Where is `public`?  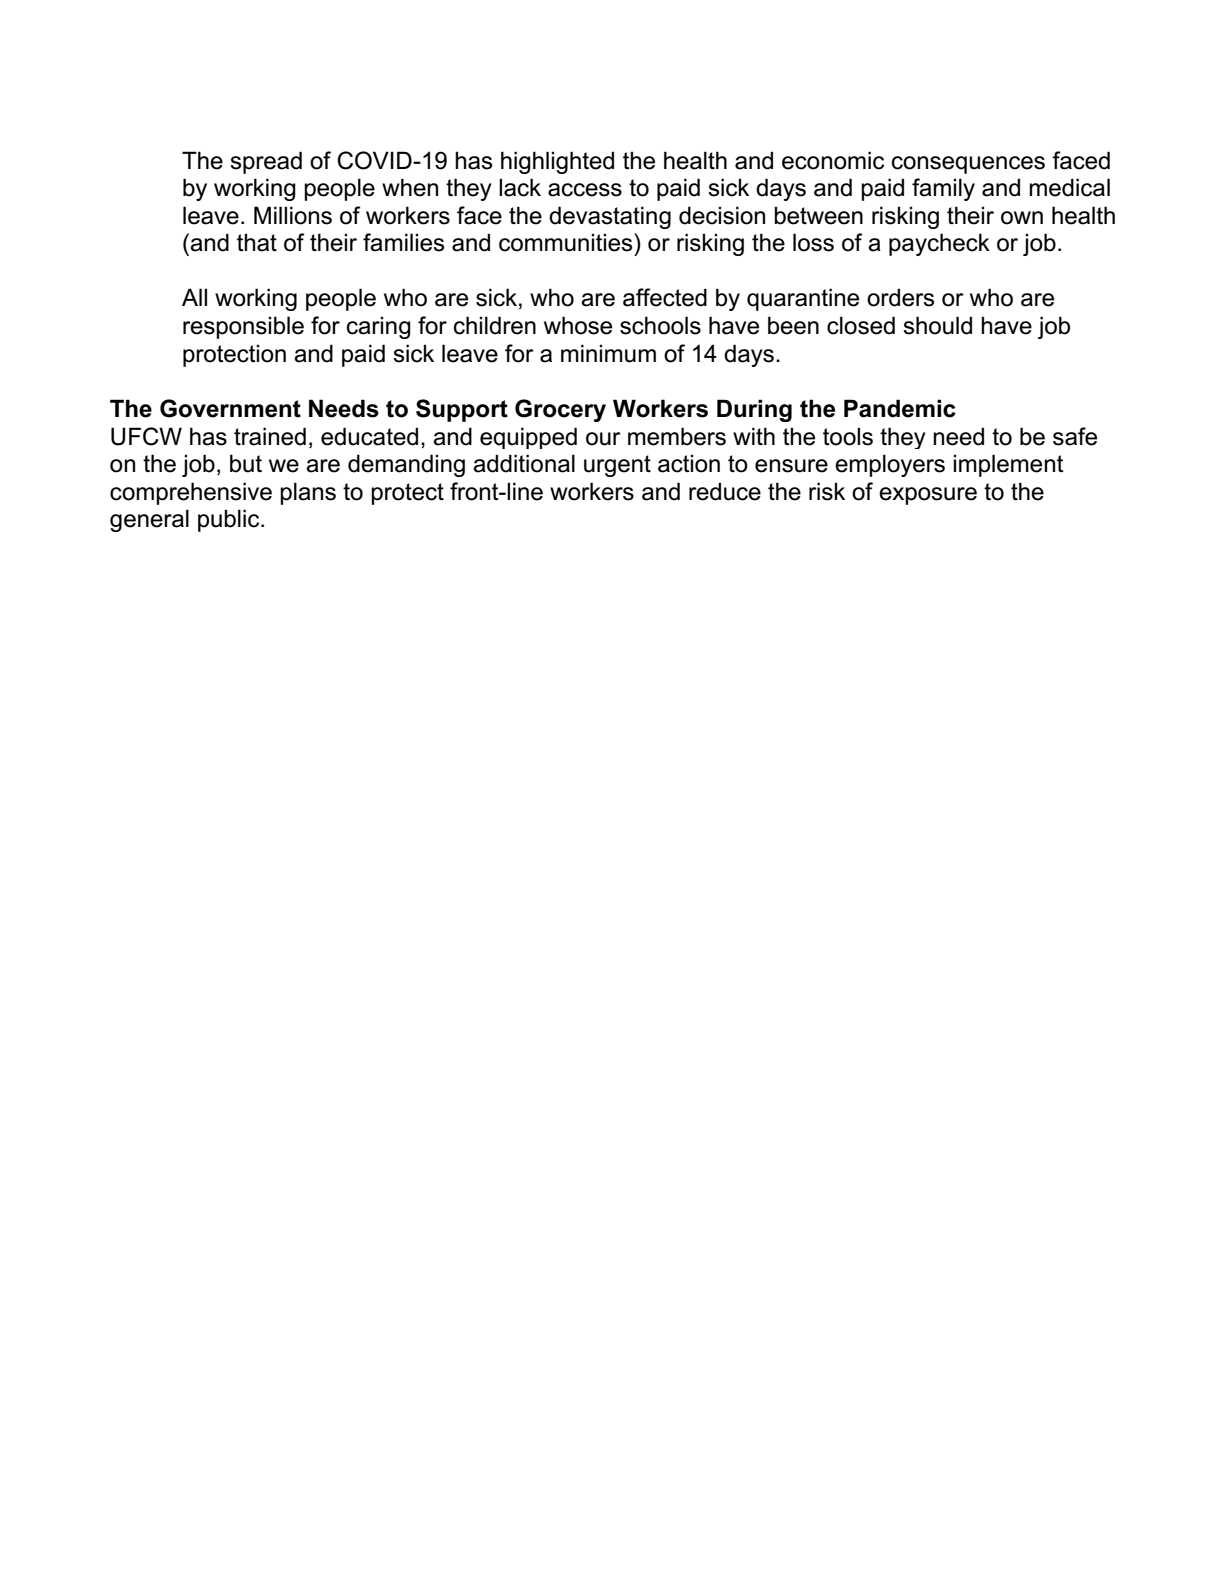 public is located at coordinates (230, 520).
